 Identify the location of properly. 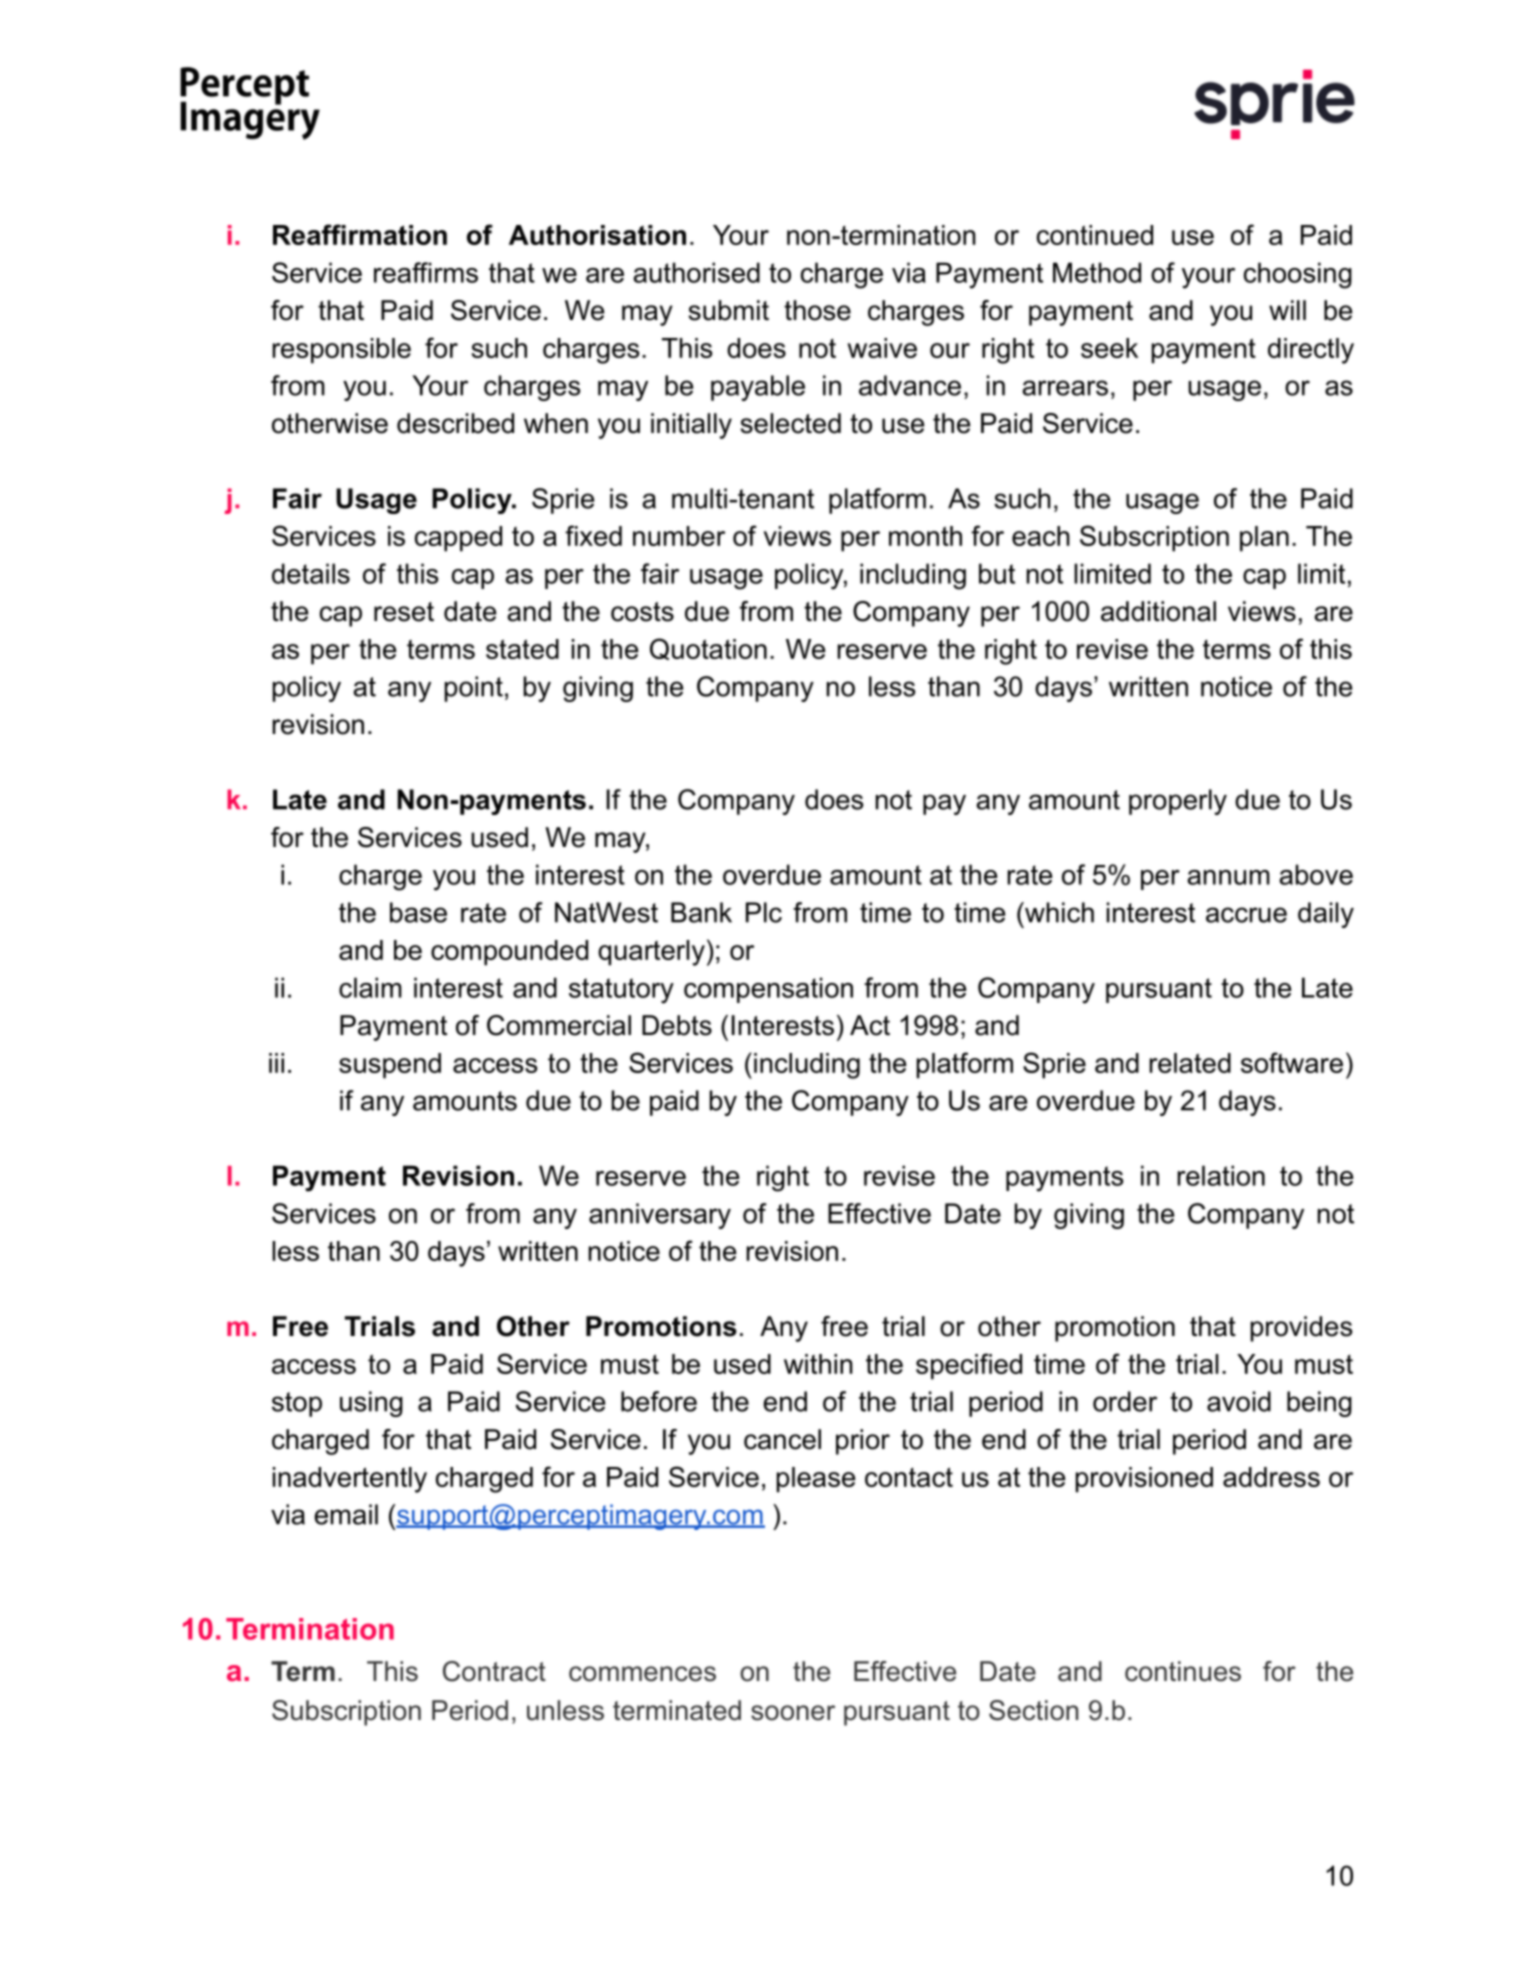
(1178, 802).
